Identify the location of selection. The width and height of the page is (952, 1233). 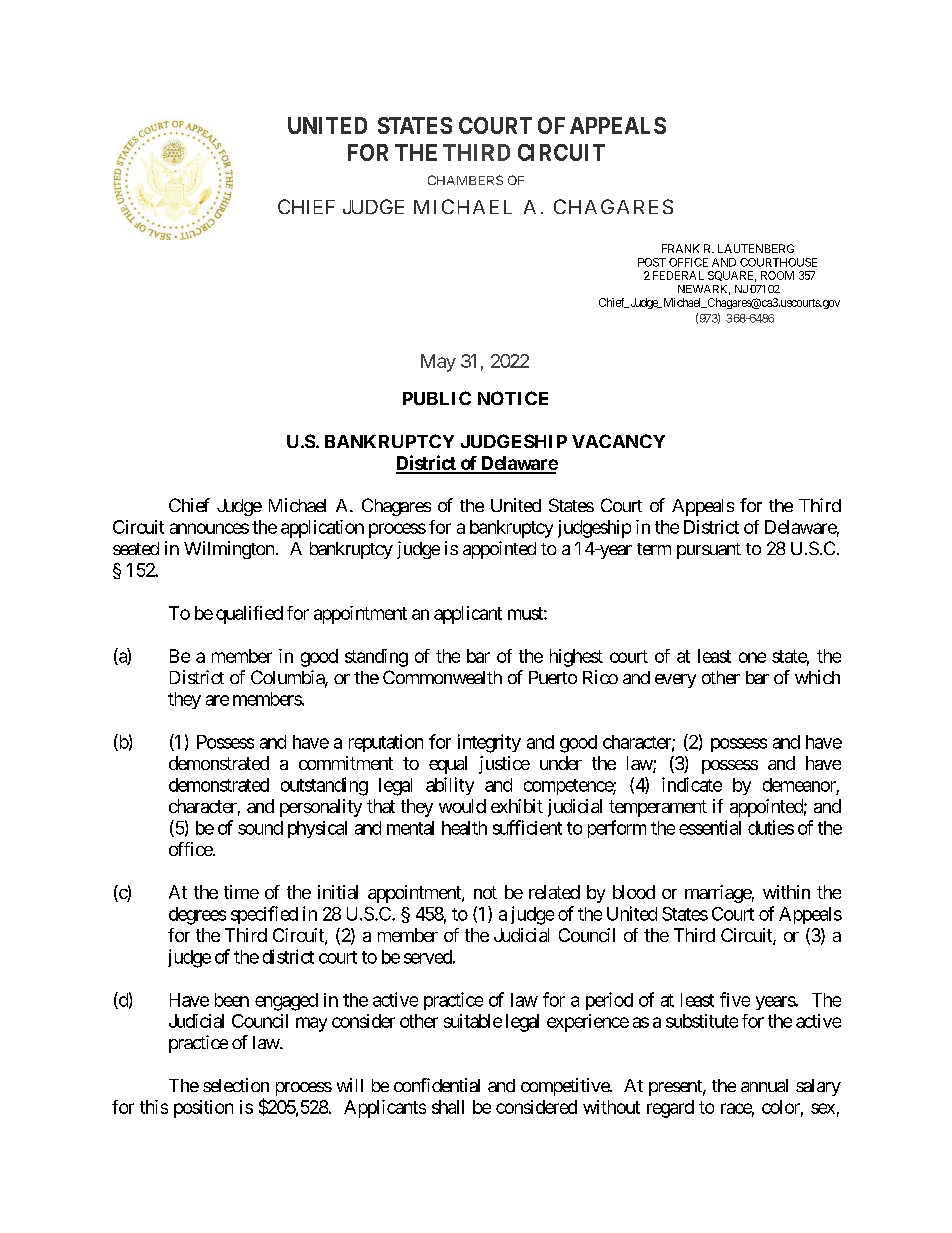
(236, 1085).
